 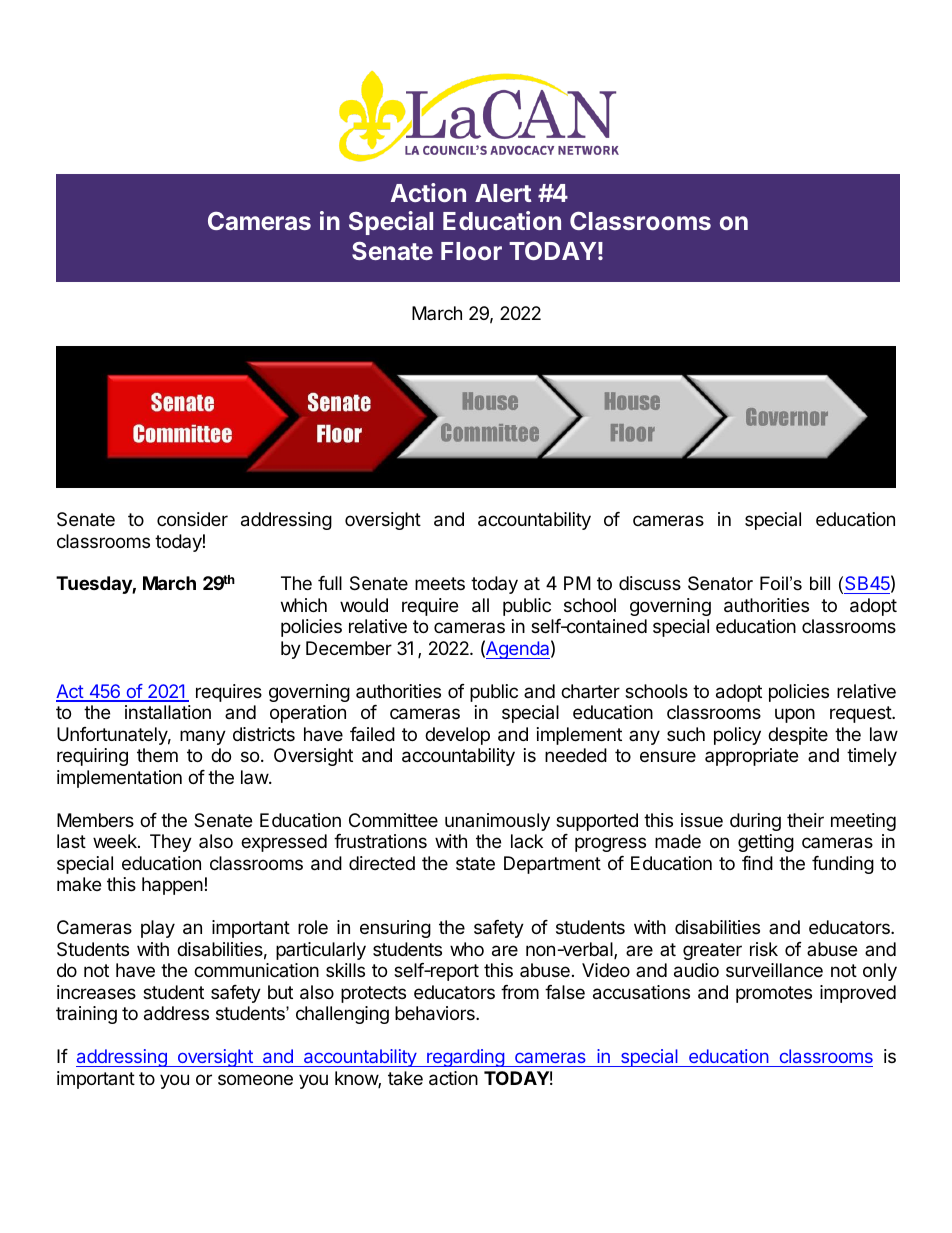 What do you see at coordinates (820, 583) in the document?
I see `bill` at bounding box center [820, 583].
